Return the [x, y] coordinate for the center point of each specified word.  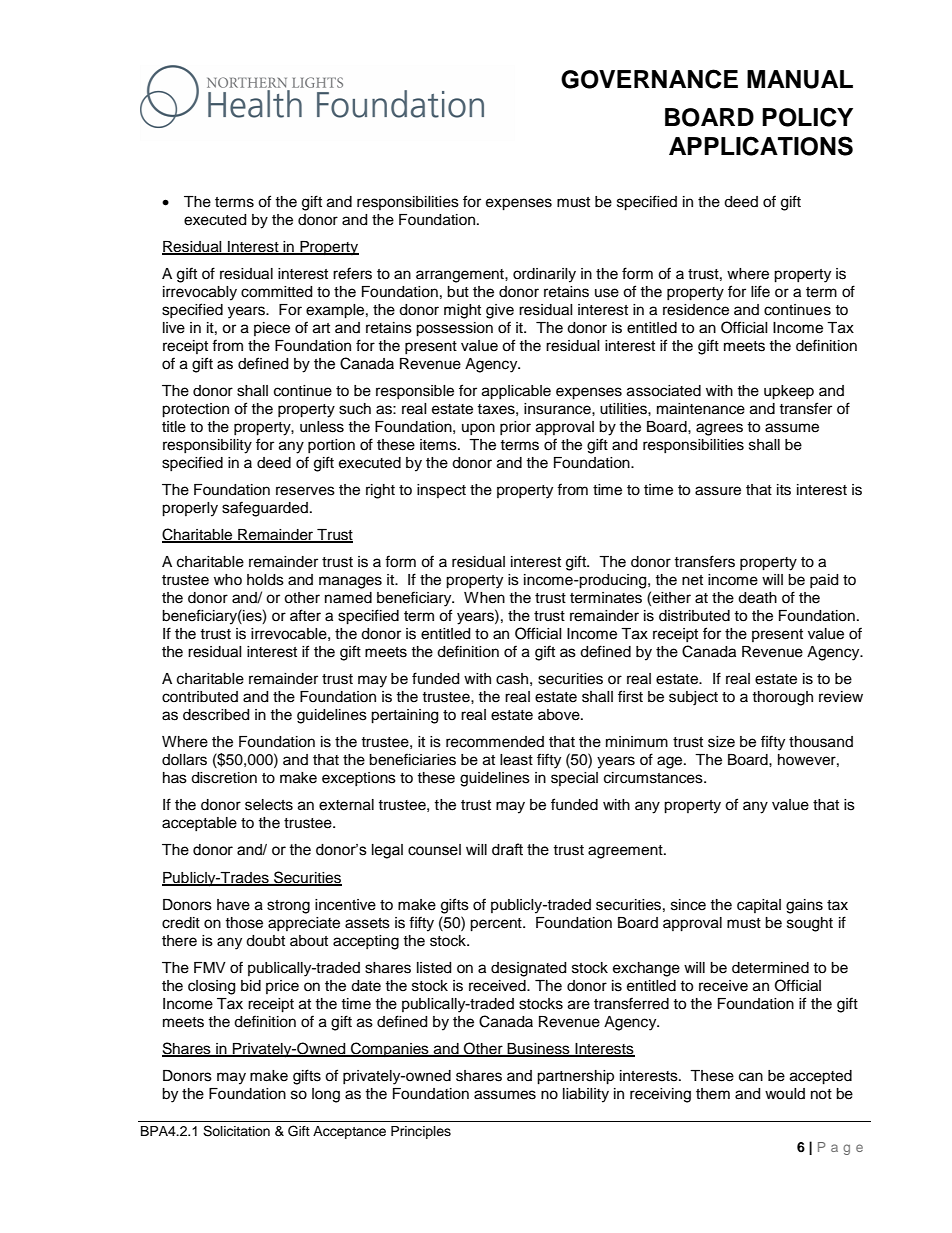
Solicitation [236, 1131]
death [757, 598]
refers [352, 273]
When [484, 598]
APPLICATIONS [761, 146]
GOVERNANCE [649, 79]
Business [539, 1050]
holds [265, 580]
